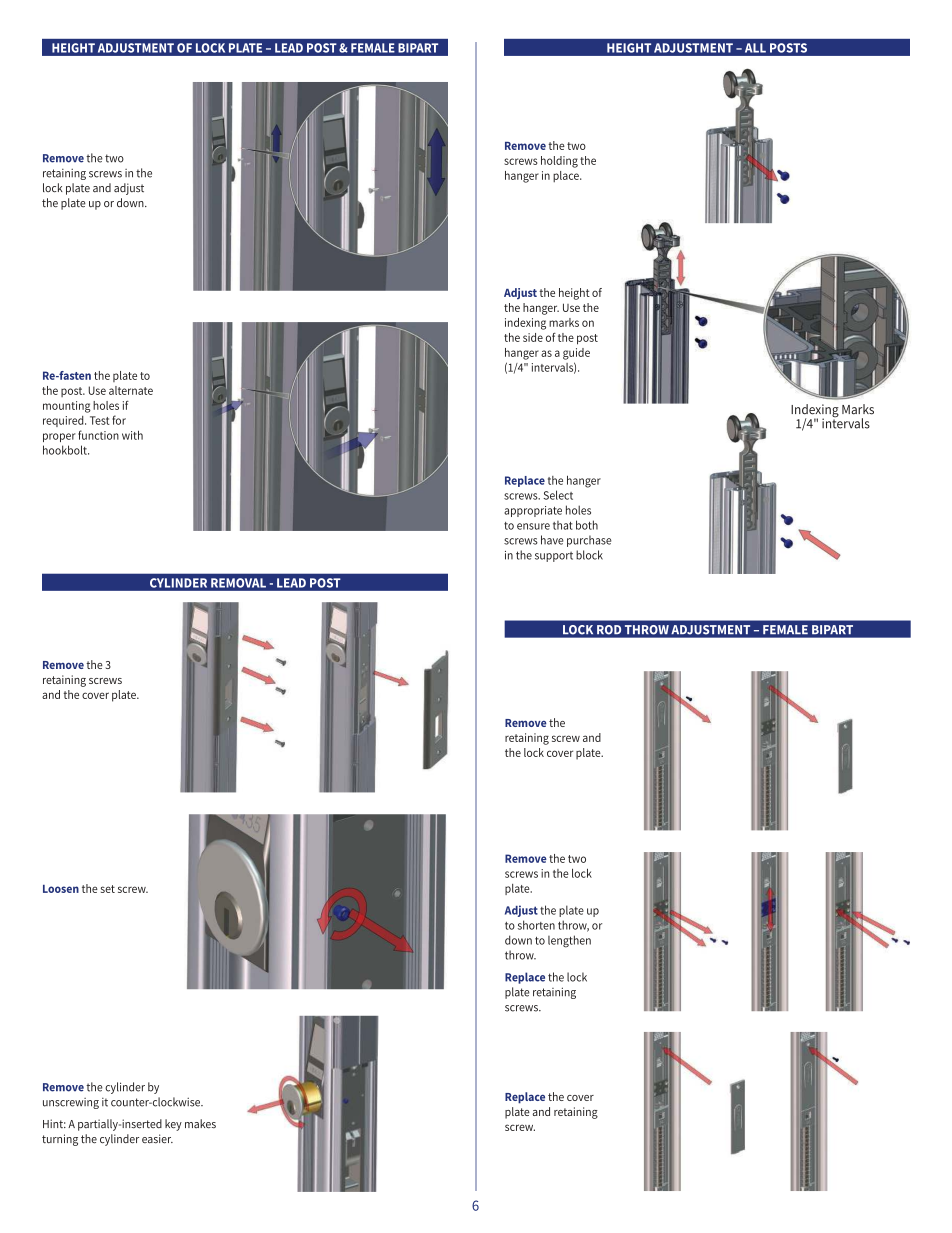 The image size is (952, 1233). Describe the element at coordinates (238, 583) in the screenshot. I see `REMOVAL` at that location.
